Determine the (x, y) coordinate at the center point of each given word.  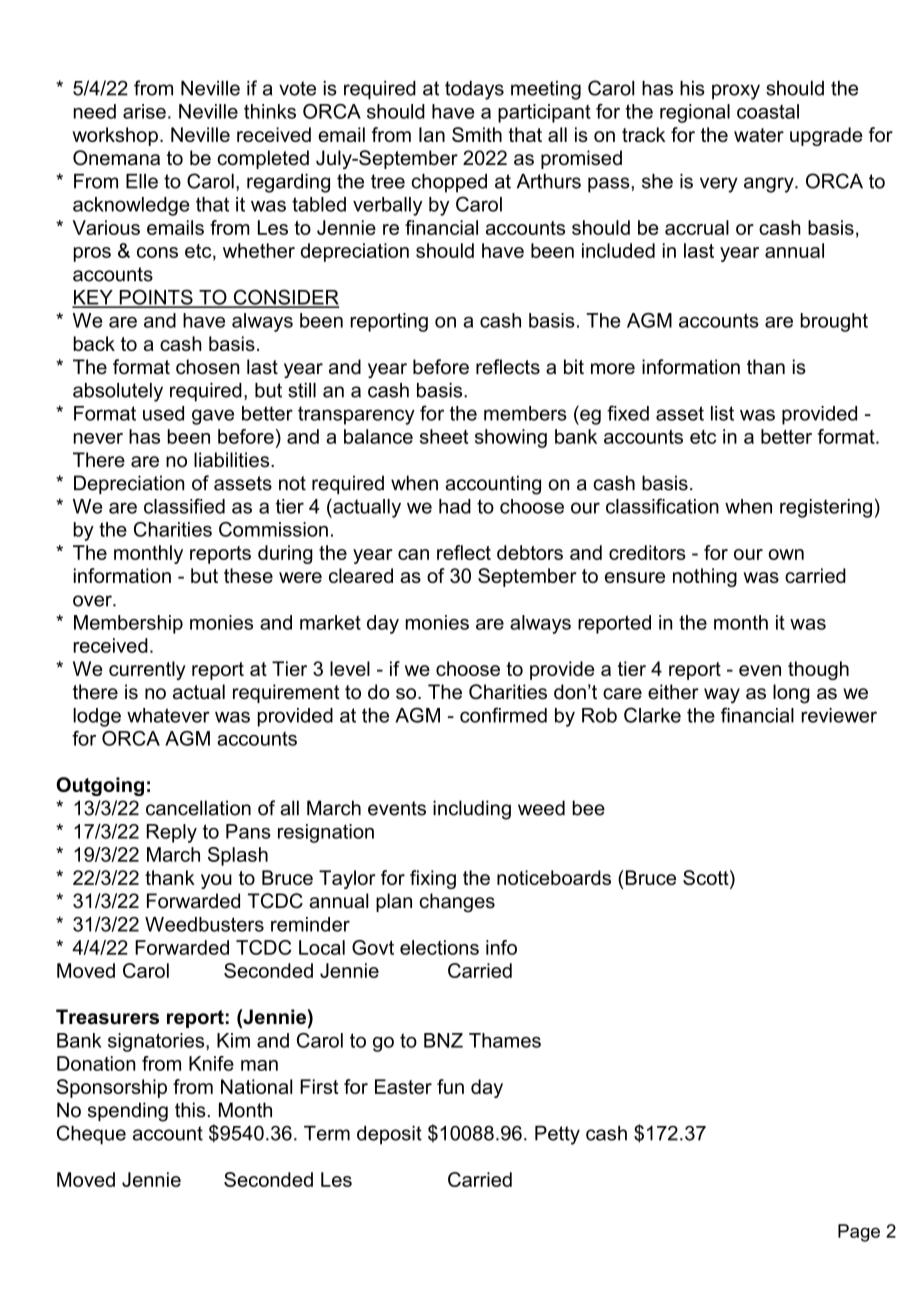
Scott (707, 879)
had (455, 506)
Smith (477, 134)
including (472, 810)
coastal (768, 111)
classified (184, 506)
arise (144, 111)
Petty (557, 1135)
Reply (172, 833)
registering (826, 508)
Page (859, 1233)
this (190, 1110)
